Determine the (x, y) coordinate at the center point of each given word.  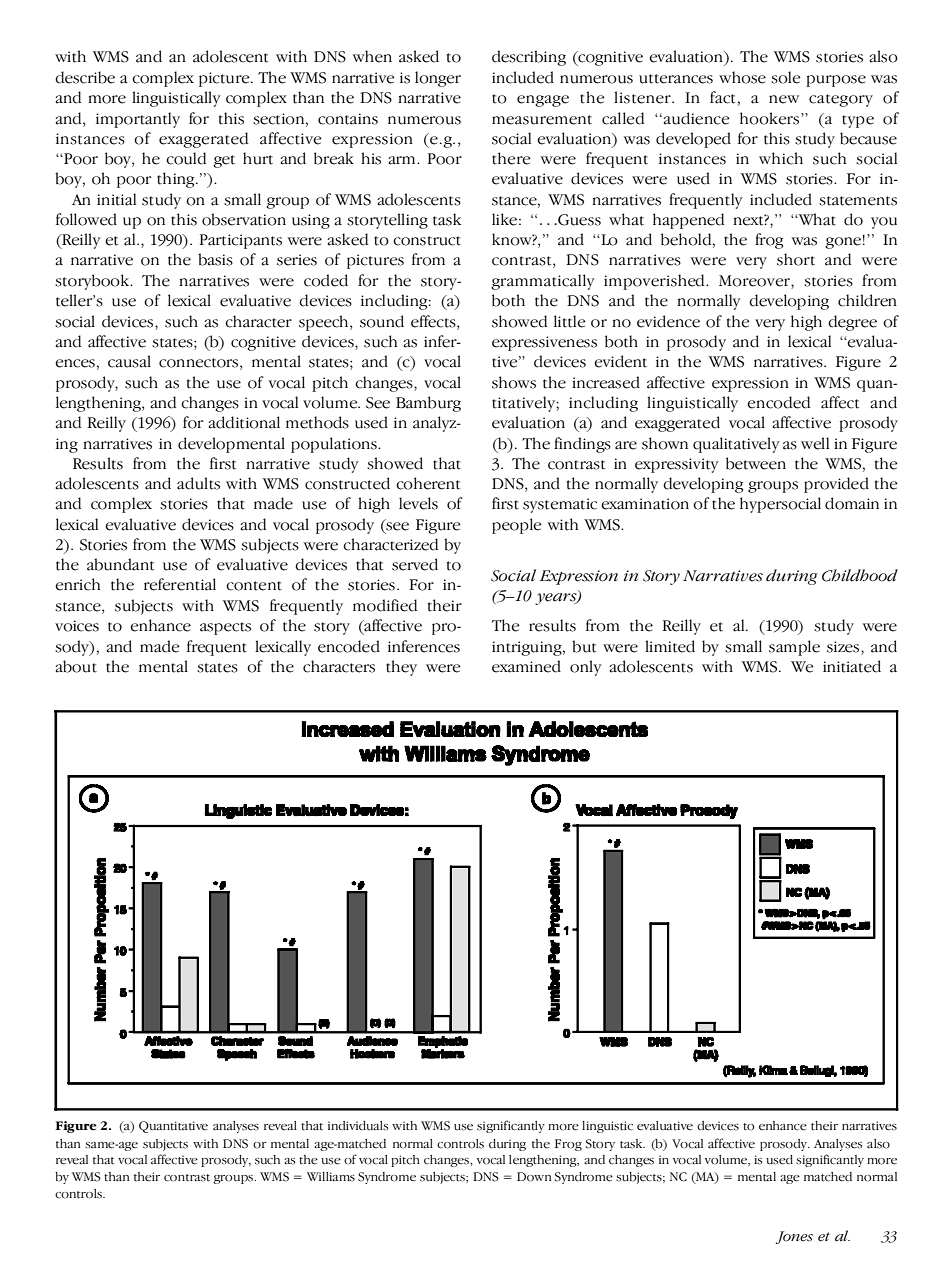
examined (526, 666)
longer (438, 79)
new (784, 99)
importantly (138, 120)
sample (794, 648)
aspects (225, 628)
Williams (331, 1177)
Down (534, 1177)
